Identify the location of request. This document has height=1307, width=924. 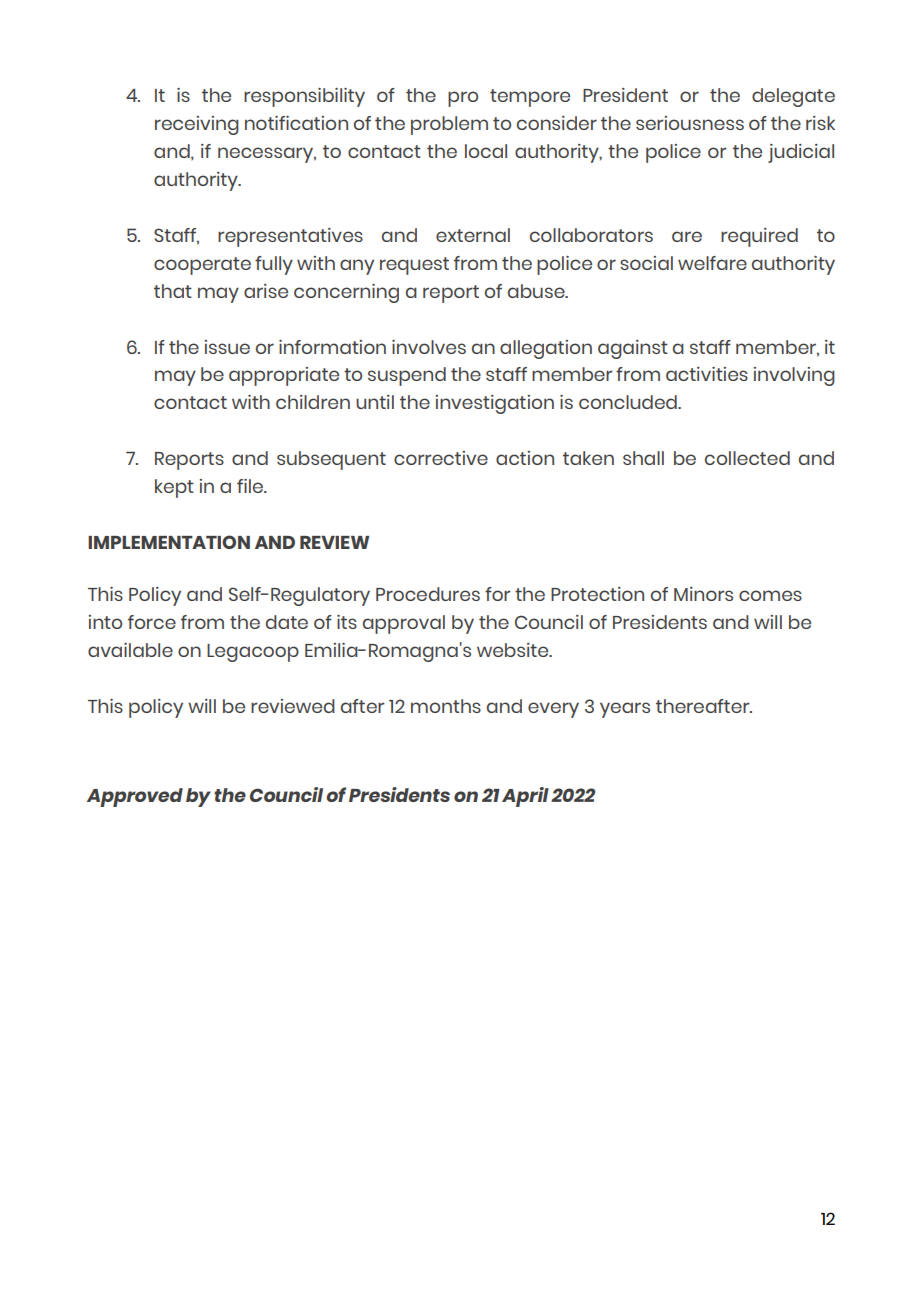
(414, 266).
